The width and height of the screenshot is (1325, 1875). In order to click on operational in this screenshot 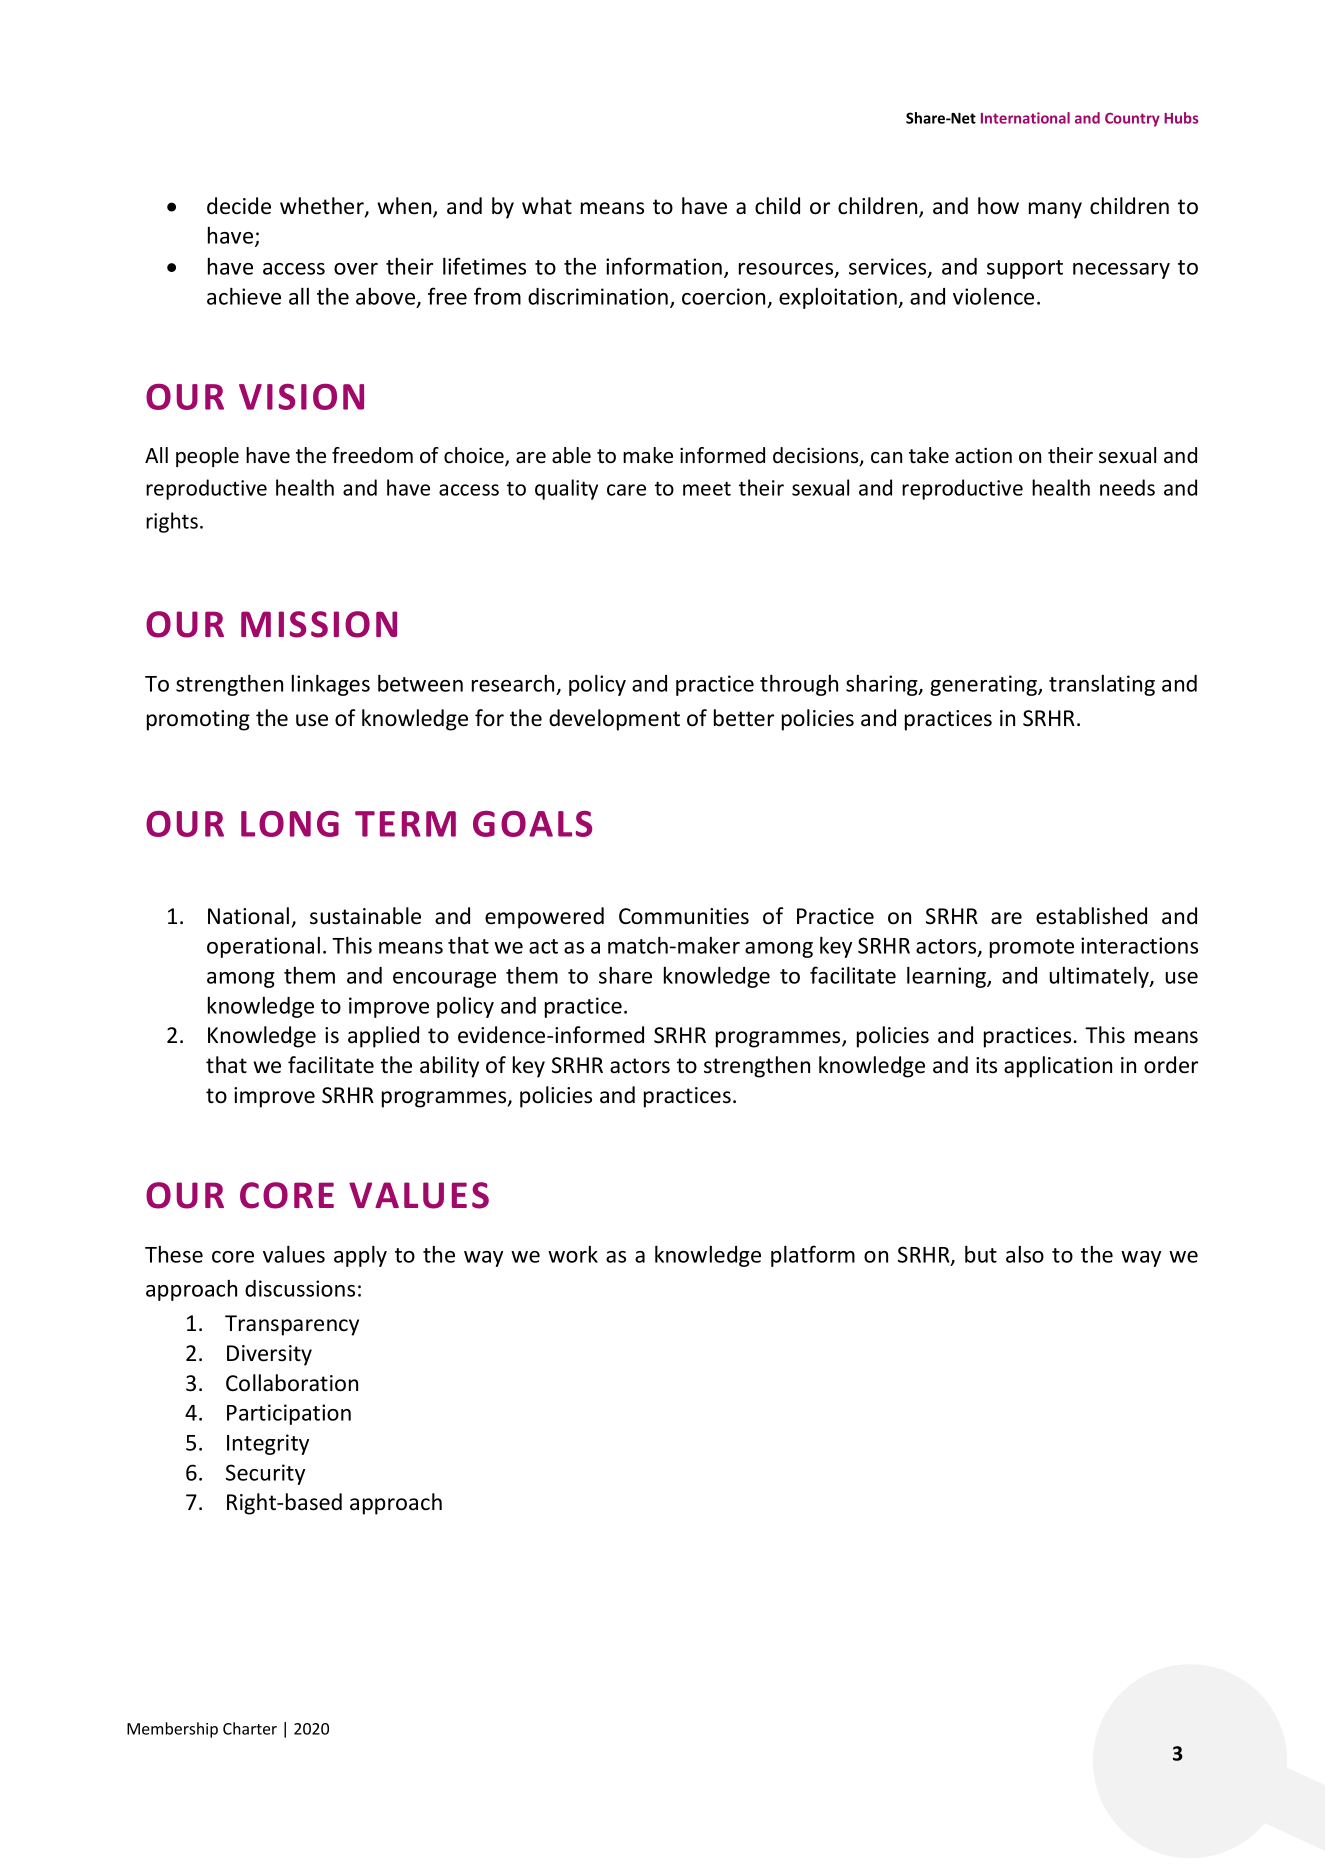, I will do `click(263, 947)`.
